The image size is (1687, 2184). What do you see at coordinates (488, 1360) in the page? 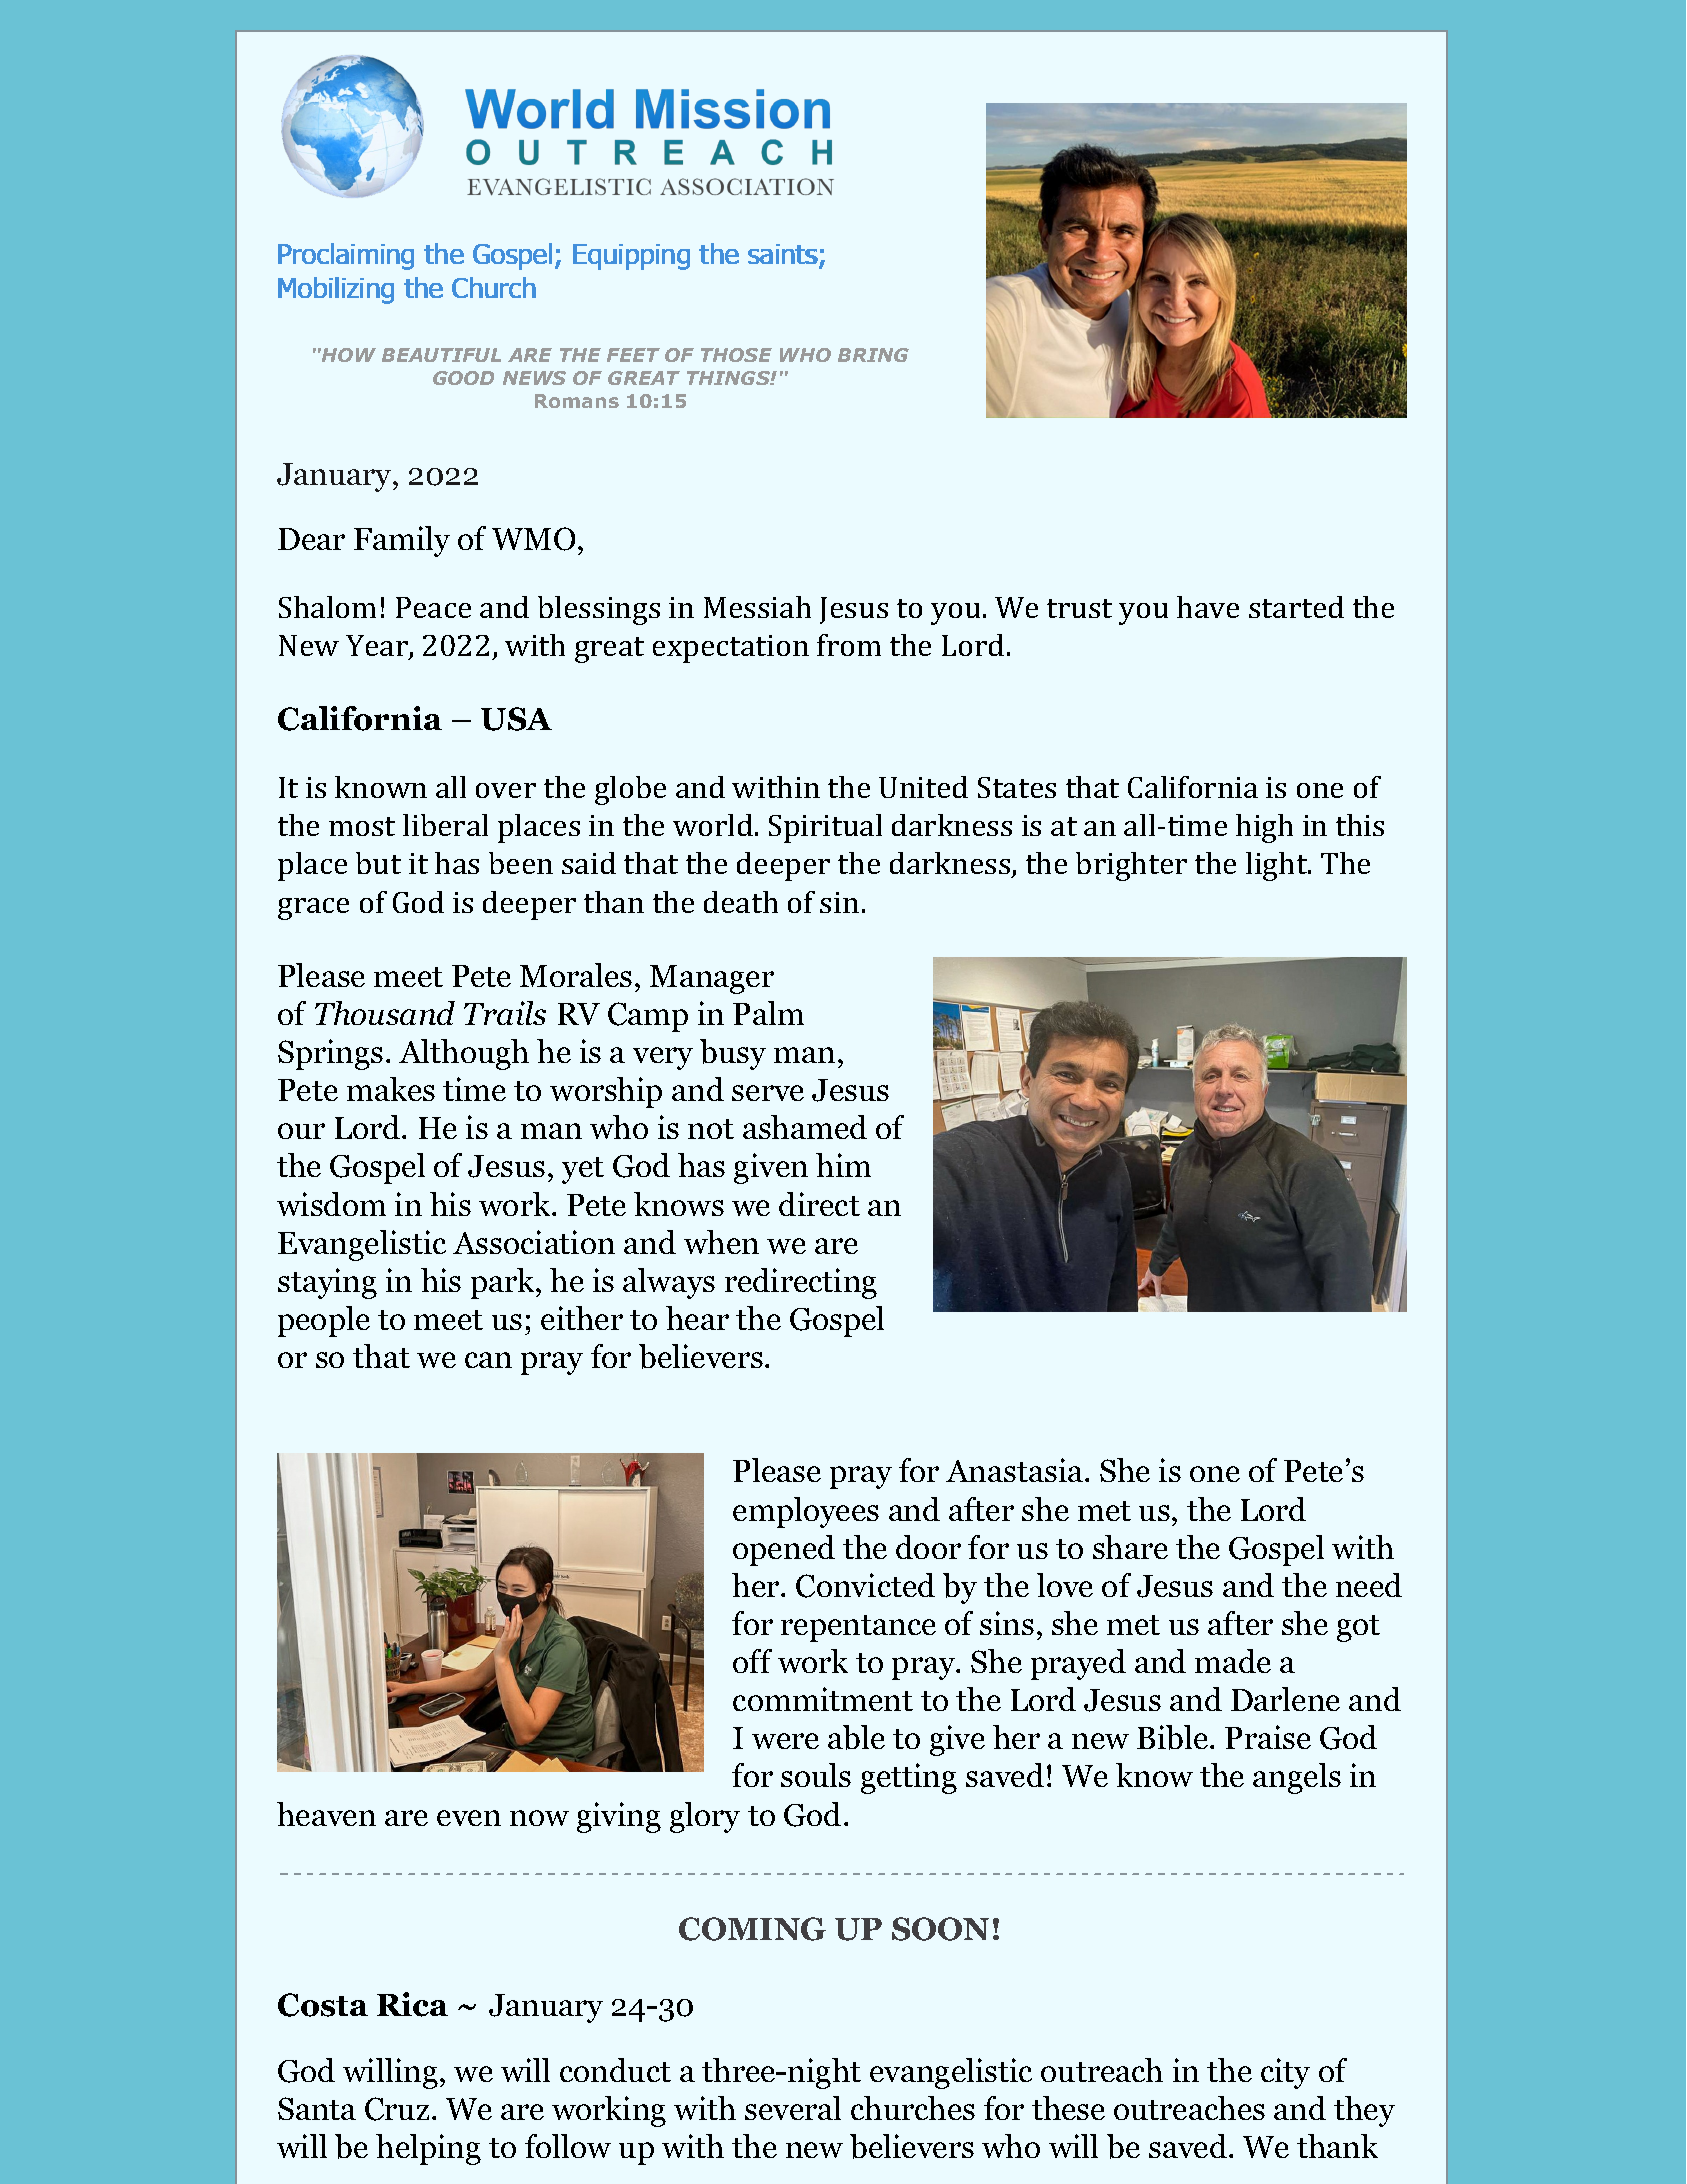
I see `can` at bounding box center [488, 1360].
